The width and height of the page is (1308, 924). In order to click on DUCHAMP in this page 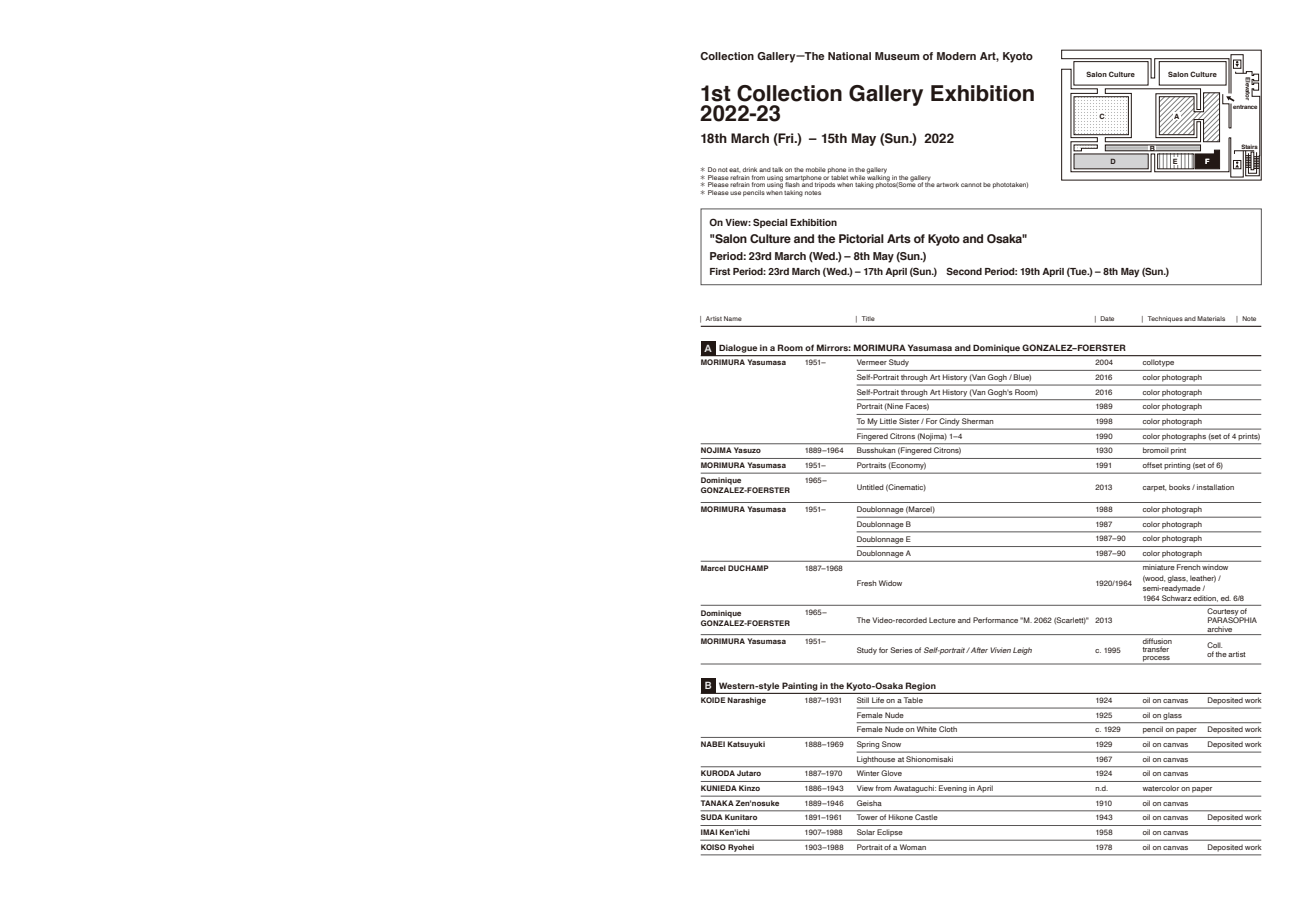, I will do `click(748, 568)`.
